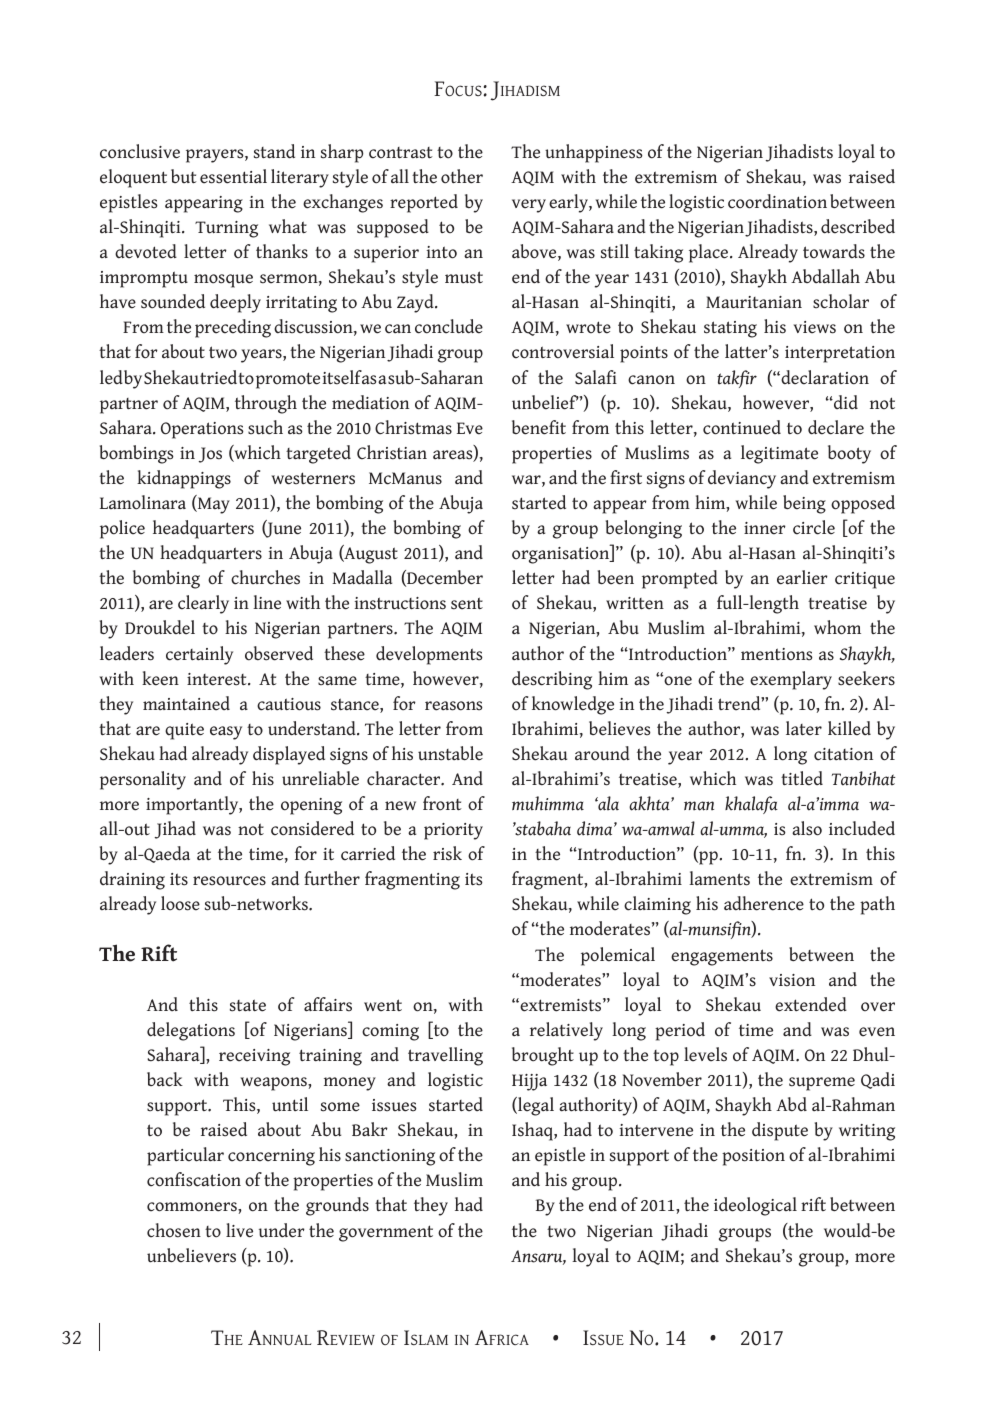  I want to click on vision, so click(792, 980).
